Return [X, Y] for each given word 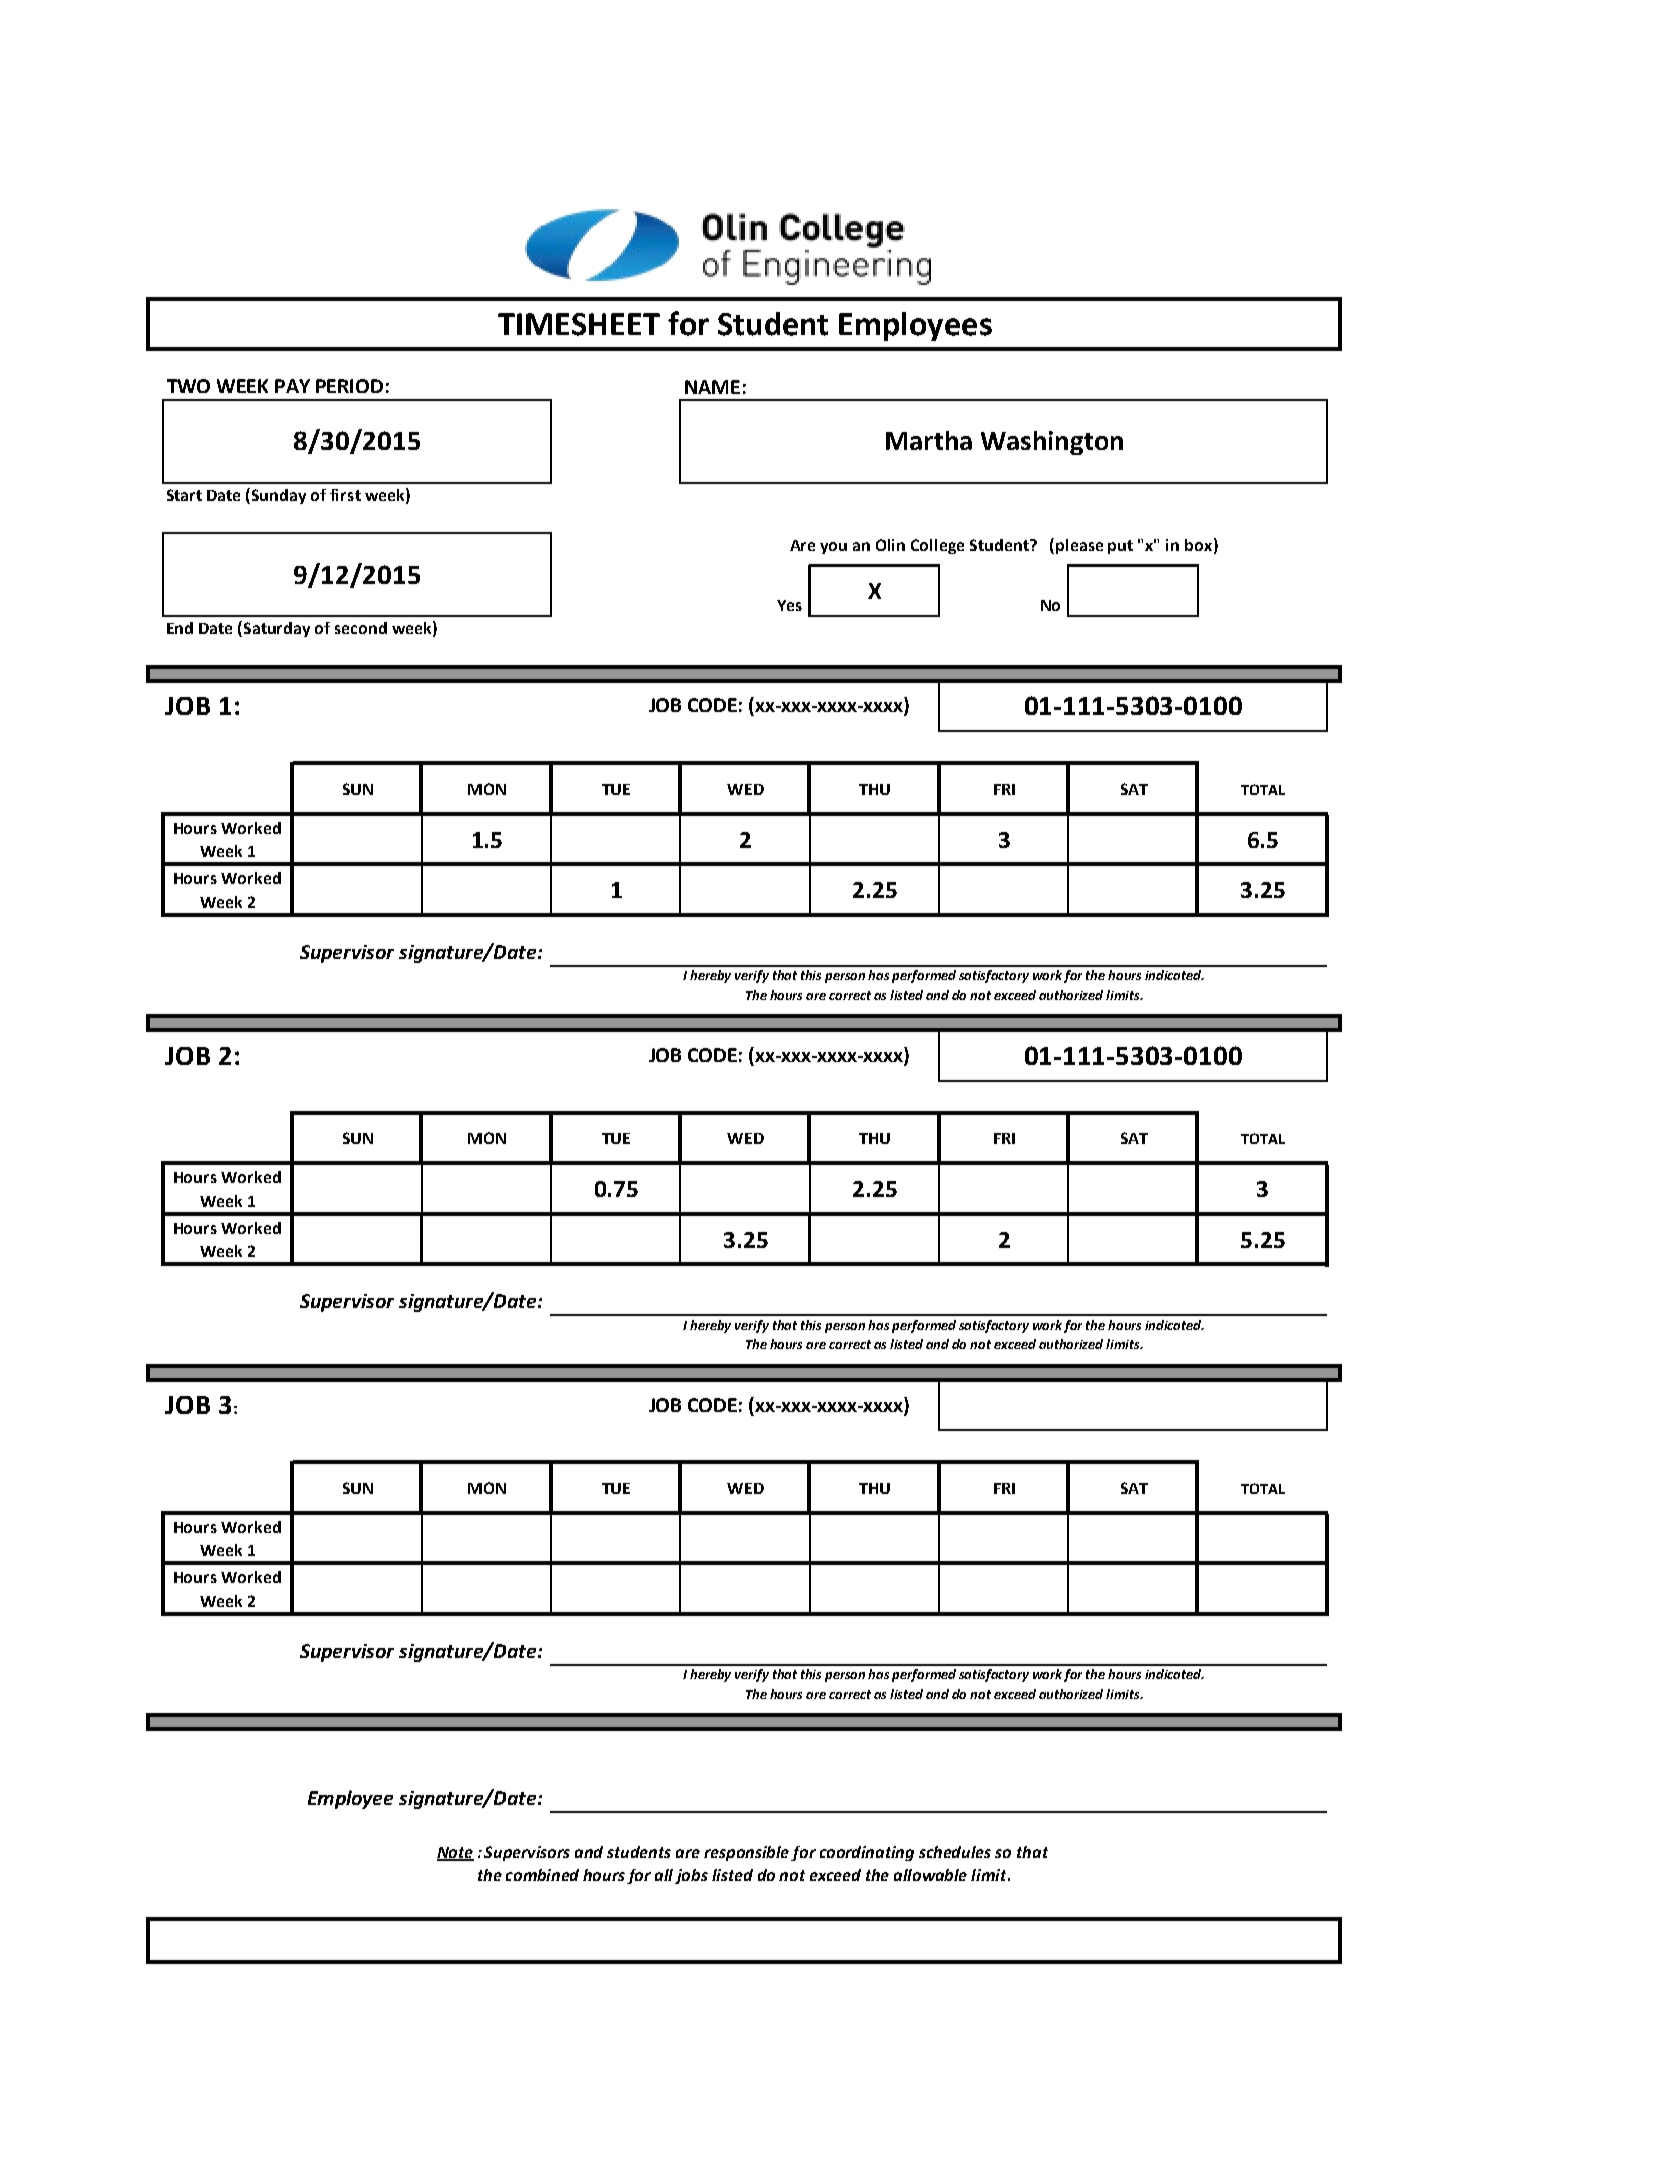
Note [455, 1853]
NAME [712, 387]
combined [542, 1875]
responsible [748, 1853]
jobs [691, 1876]
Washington [1052, 443]
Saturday [277, 629]
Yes [789, 605]
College [937, 546]
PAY [292, 386]
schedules [955, 1852]
